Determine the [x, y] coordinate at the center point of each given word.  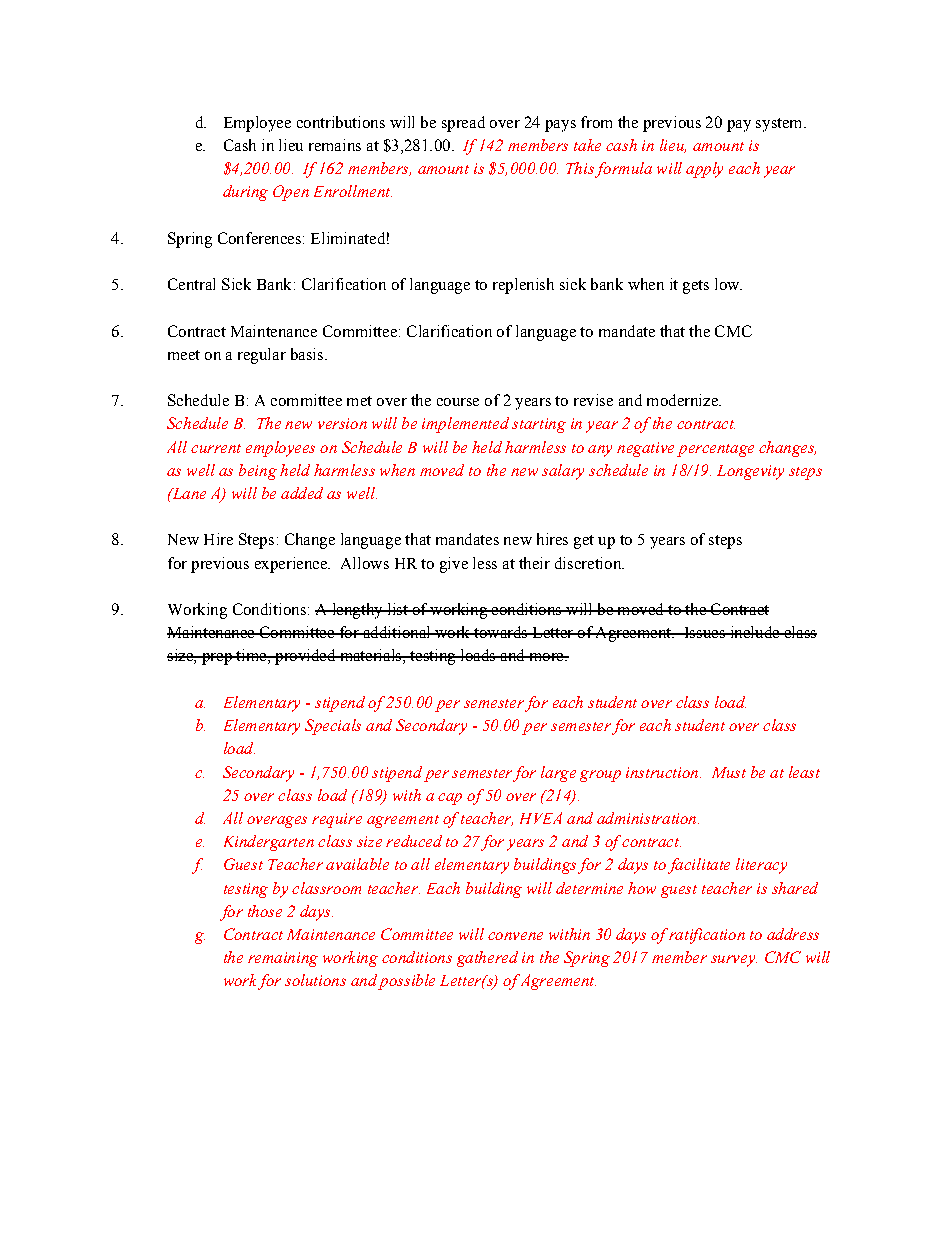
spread [463, 124]
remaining [283, 959]
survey [734, 961]
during [245, 193]
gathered [487, 959]
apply [704, 170]
